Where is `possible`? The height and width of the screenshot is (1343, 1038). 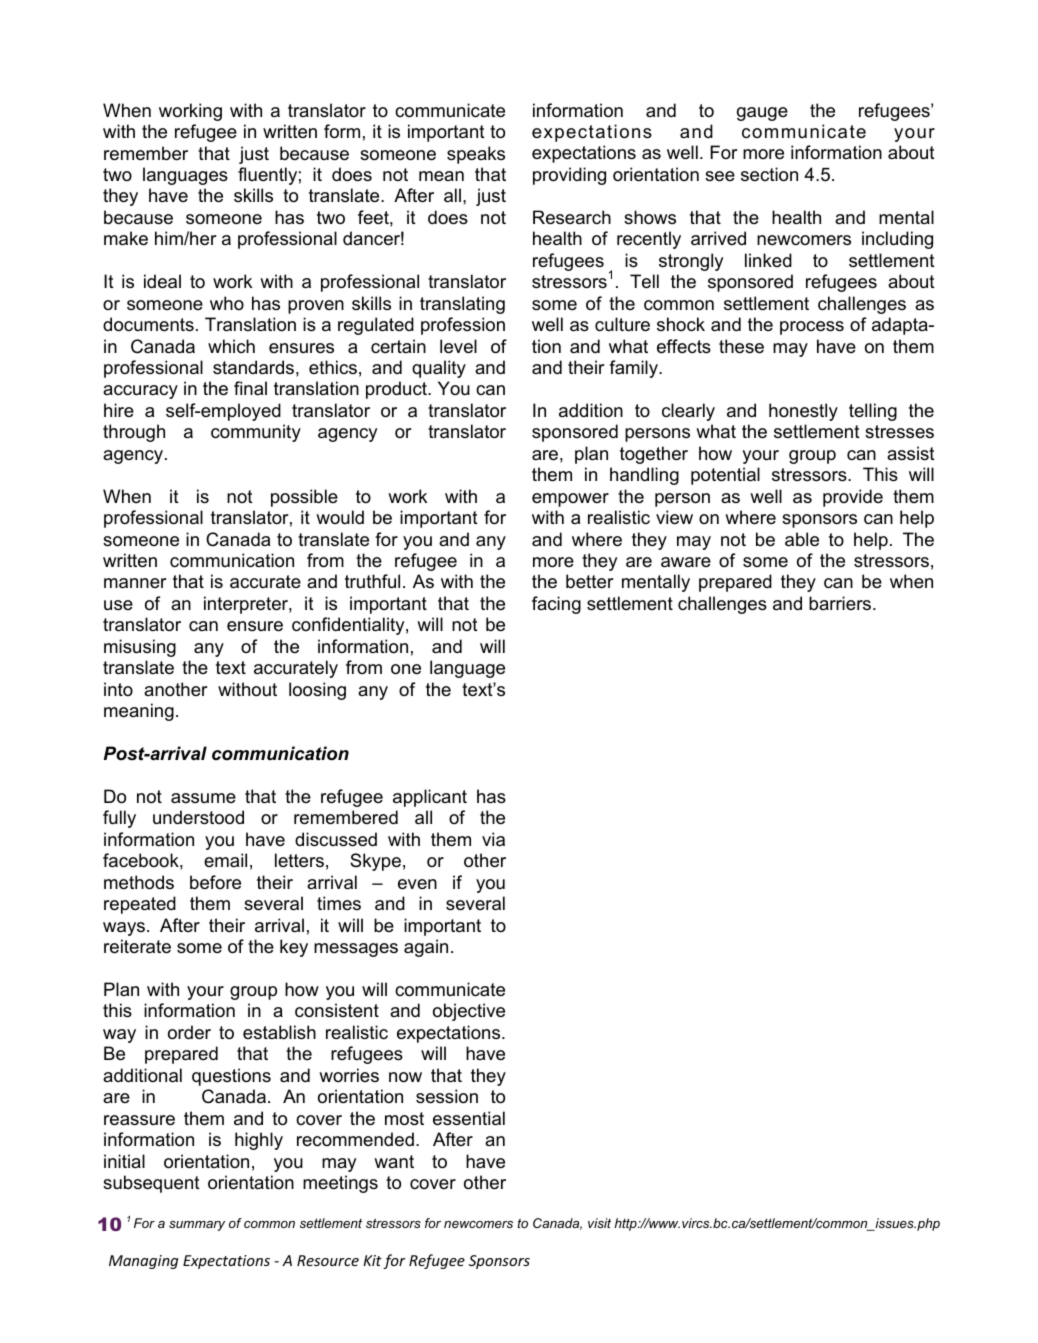 possible is located at coordinates (304, 498).
